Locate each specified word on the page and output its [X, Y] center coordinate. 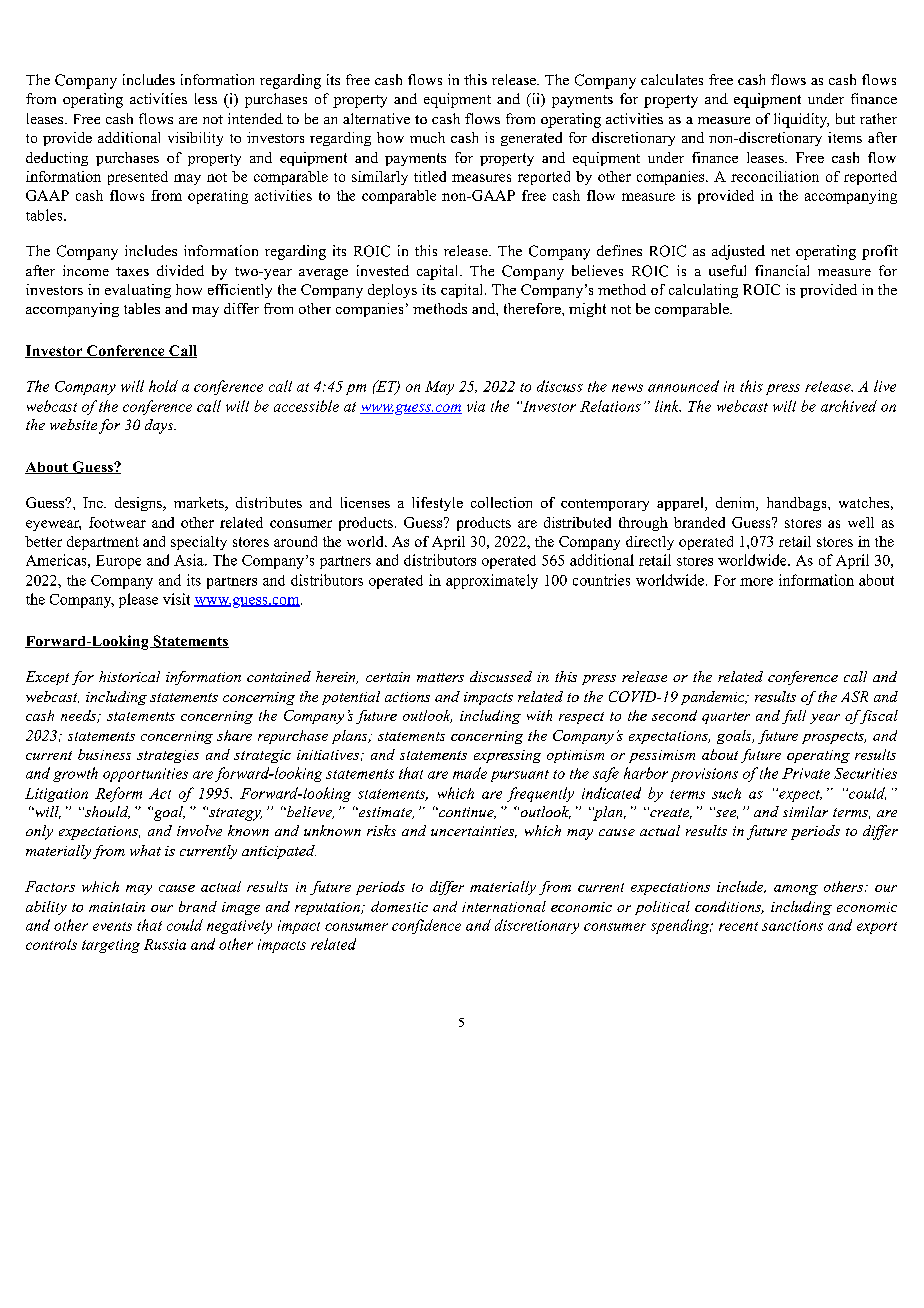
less [206, 98]
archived [849, 406]
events [112, 926]
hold [163, 386]
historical [129, 676]
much [427, 137]
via [476, 406]
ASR [854, 696]
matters [440, 677]
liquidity [801, 120]
